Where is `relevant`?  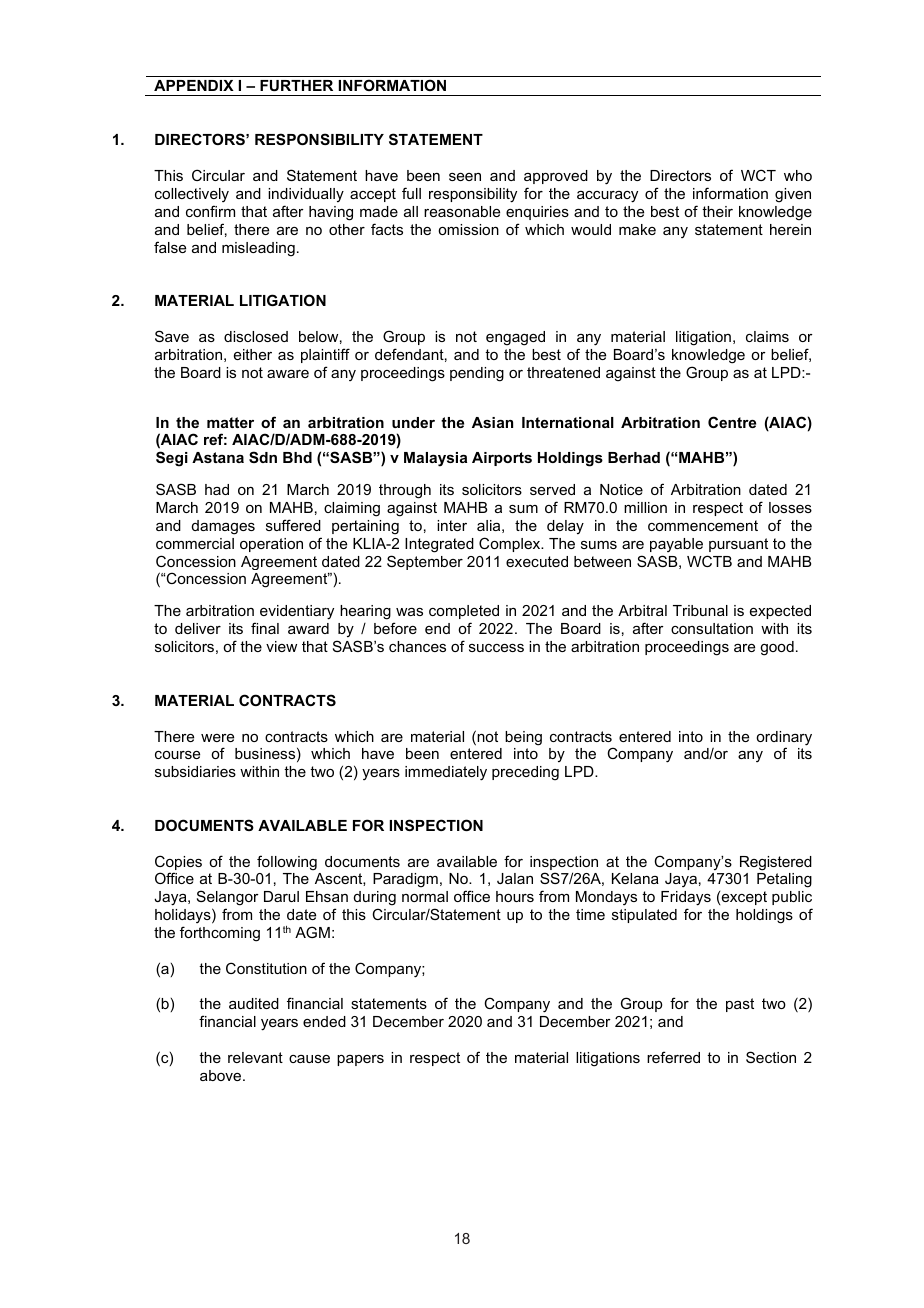 relevant is located at coordinates (255, 1057).
